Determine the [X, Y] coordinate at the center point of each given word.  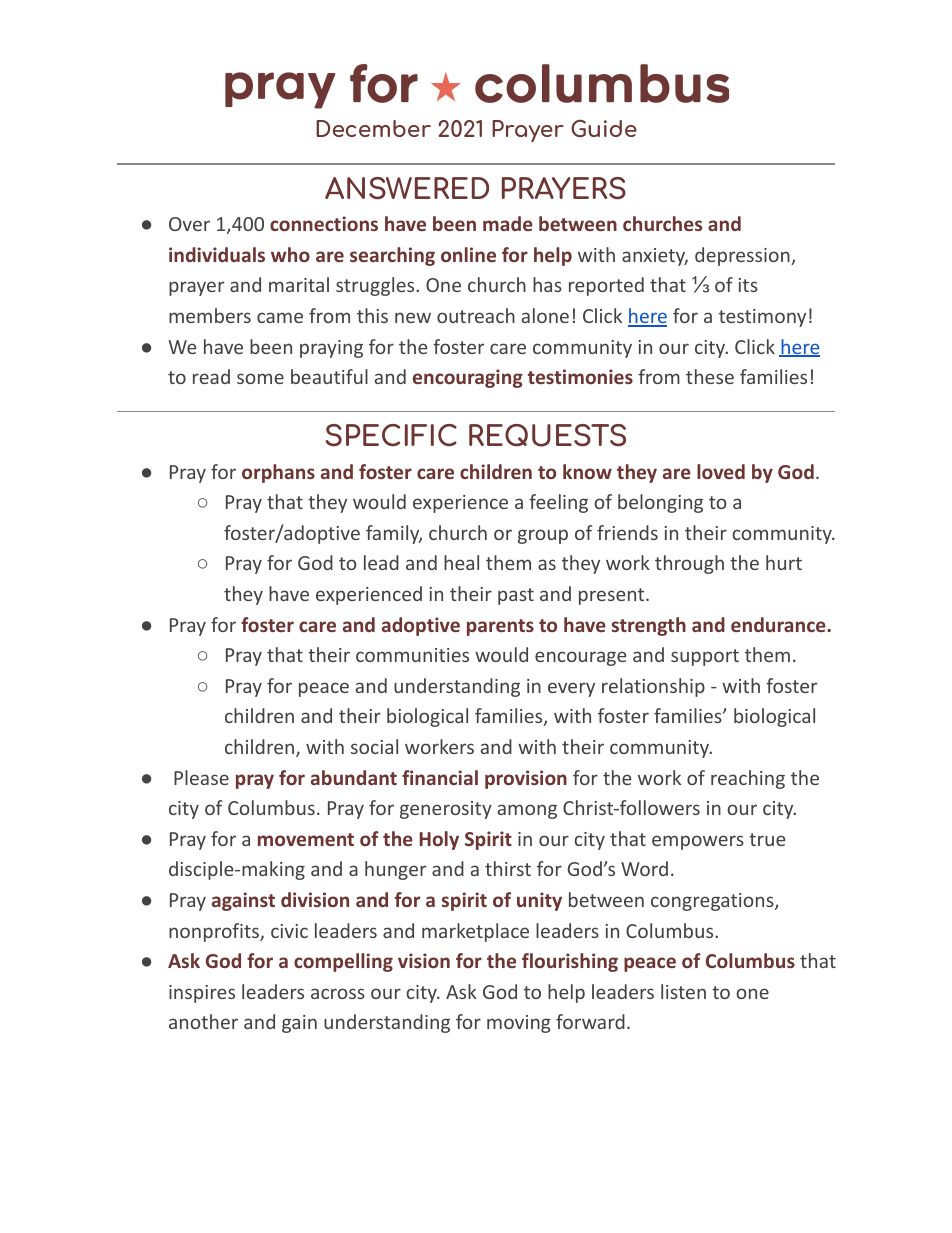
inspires [202, 994]
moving [519, 1024]
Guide [604, 128]
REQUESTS [547, 435]
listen [683, 991]
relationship [653, 687]
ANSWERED [407, 188]
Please [201, 777]
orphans [278, 473]
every [571, 689]
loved [721, 471]
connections [324, 223]
